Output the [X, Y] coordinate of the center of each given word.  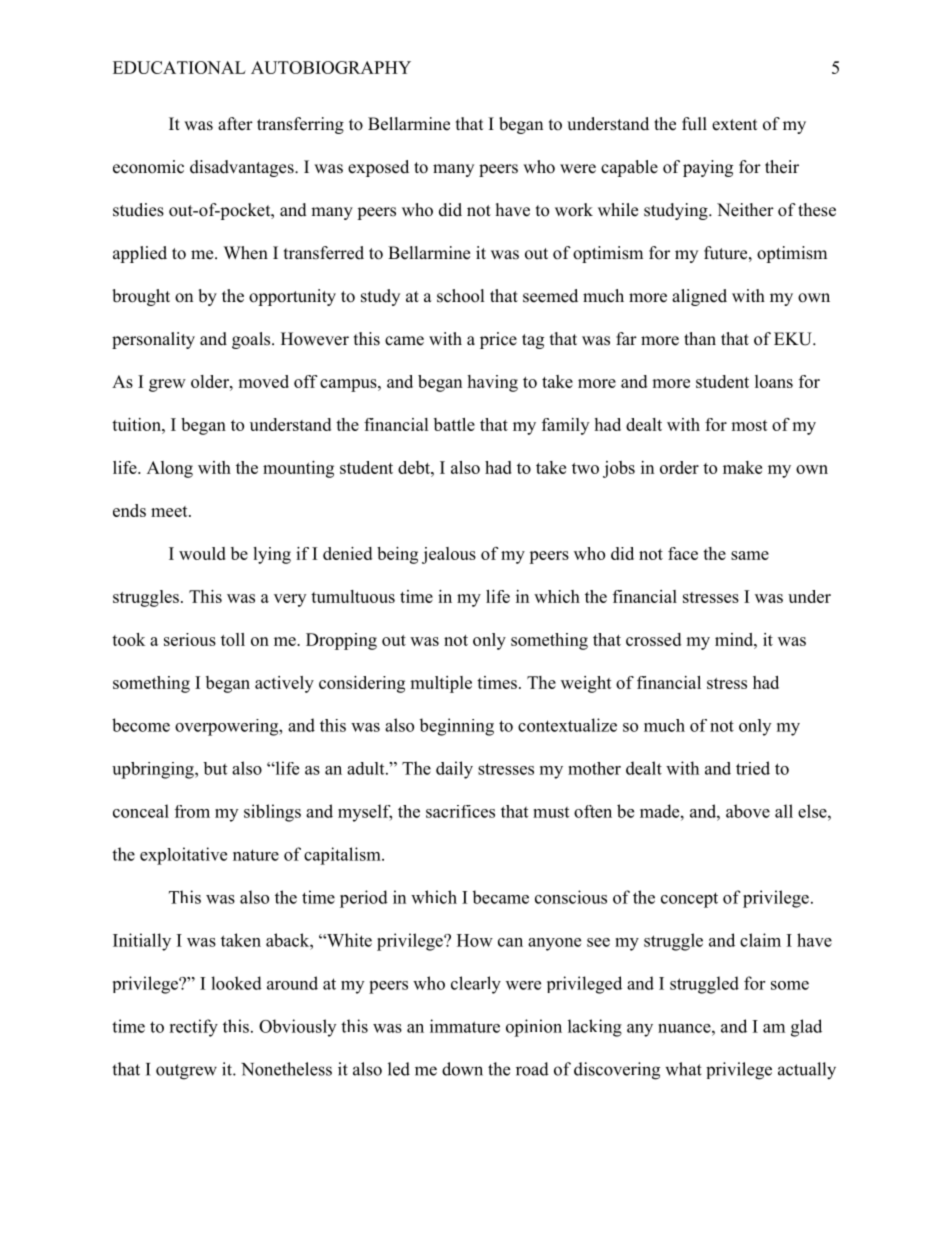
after [235, 124]
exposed [378, 168]
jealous [449, 555]
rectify [193, 1028]
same [750, 555]
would [202, 553]
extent [734, 125]
